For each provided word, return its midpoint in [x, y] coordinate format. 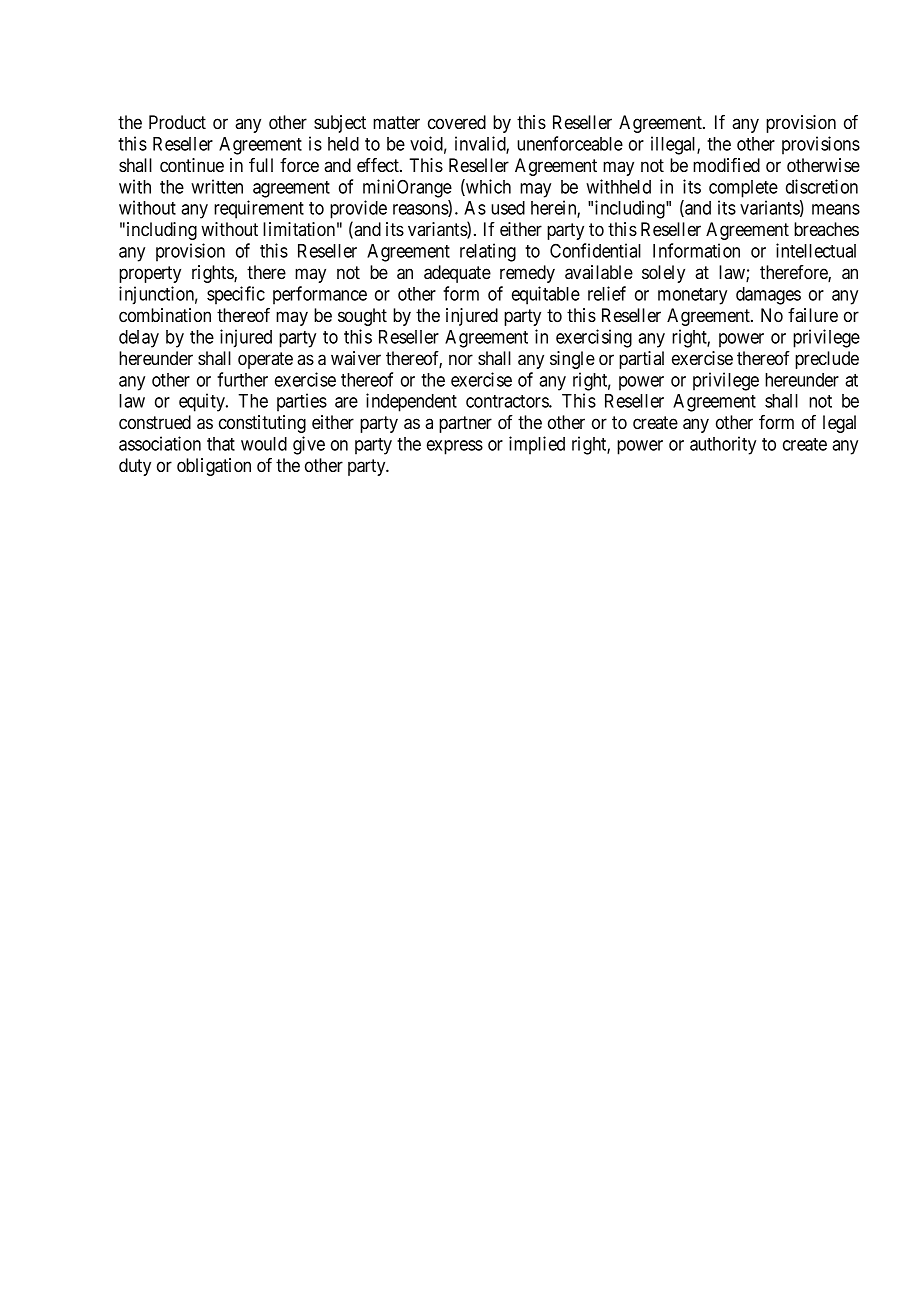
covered [457, 122]
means [836, 209]
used [508, 208]
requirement [259, 209]
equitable [546, 295]
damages [768, 296]
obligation [214, 467]
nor [461, 360]
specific [236, 295]
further [242, 379]
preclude [827, 360]
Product [177, 122]
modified [726, 165]
